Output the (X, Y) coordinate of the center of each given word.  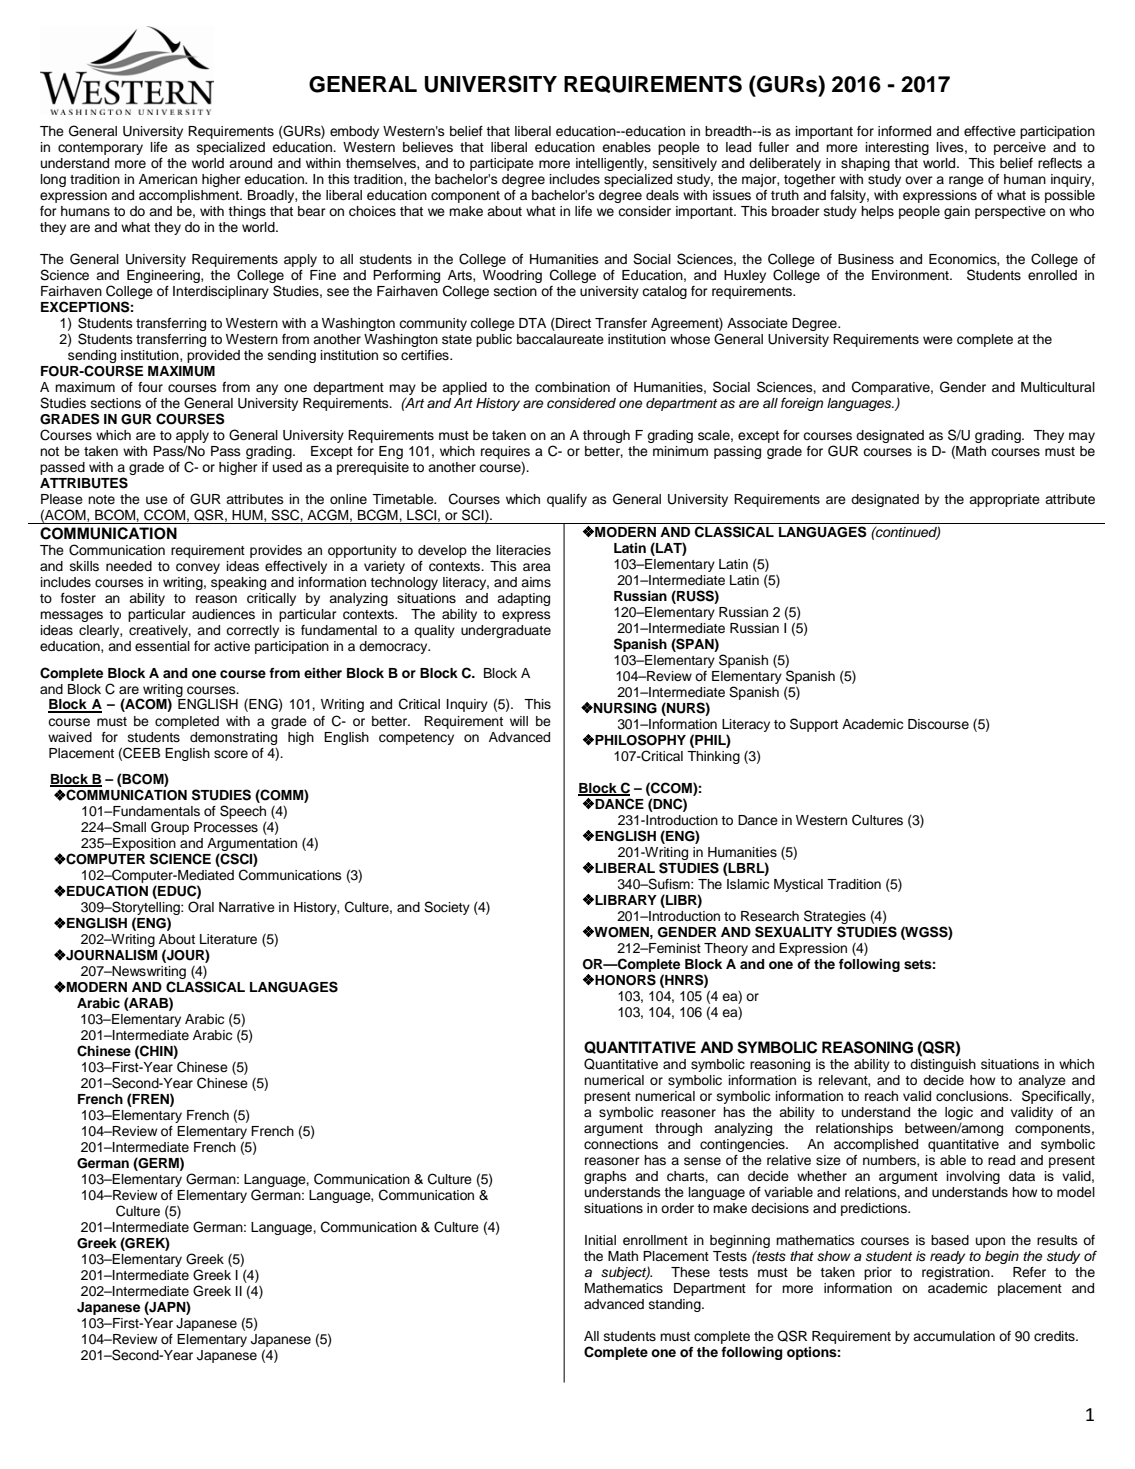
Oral (201, 907)
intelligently (611, 164)
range (966, 181)
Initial (600, 1240)
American (168, 179)
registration (957, 1273)
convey (198, 568)
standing (676, 1305)
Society (447, 908)
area (537, 567)
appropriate (1004, 500)
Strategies (835, 917)
